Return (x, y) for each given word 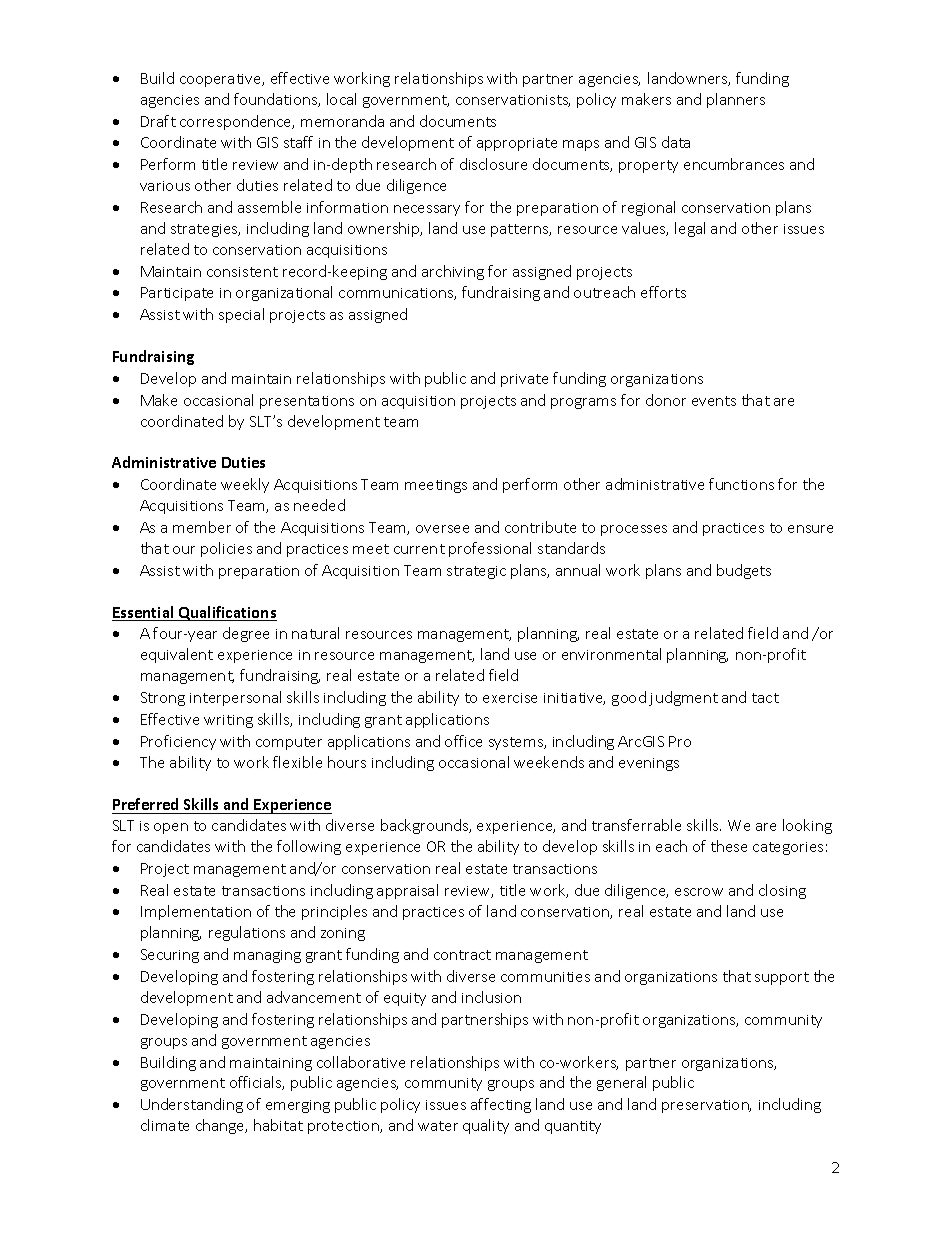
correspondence (237, 122)
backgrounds (426, 826)
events (714, 401)
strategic (476, 572)
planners (736, 100)
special (241, 315)
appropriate (517, 144)
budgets (744, 571)
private (524, 380)
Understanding (192, 1105)
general (621, 1083)
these (729, 846)
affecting (501, 1105)
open (171, 828)
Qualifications (227, 613)
